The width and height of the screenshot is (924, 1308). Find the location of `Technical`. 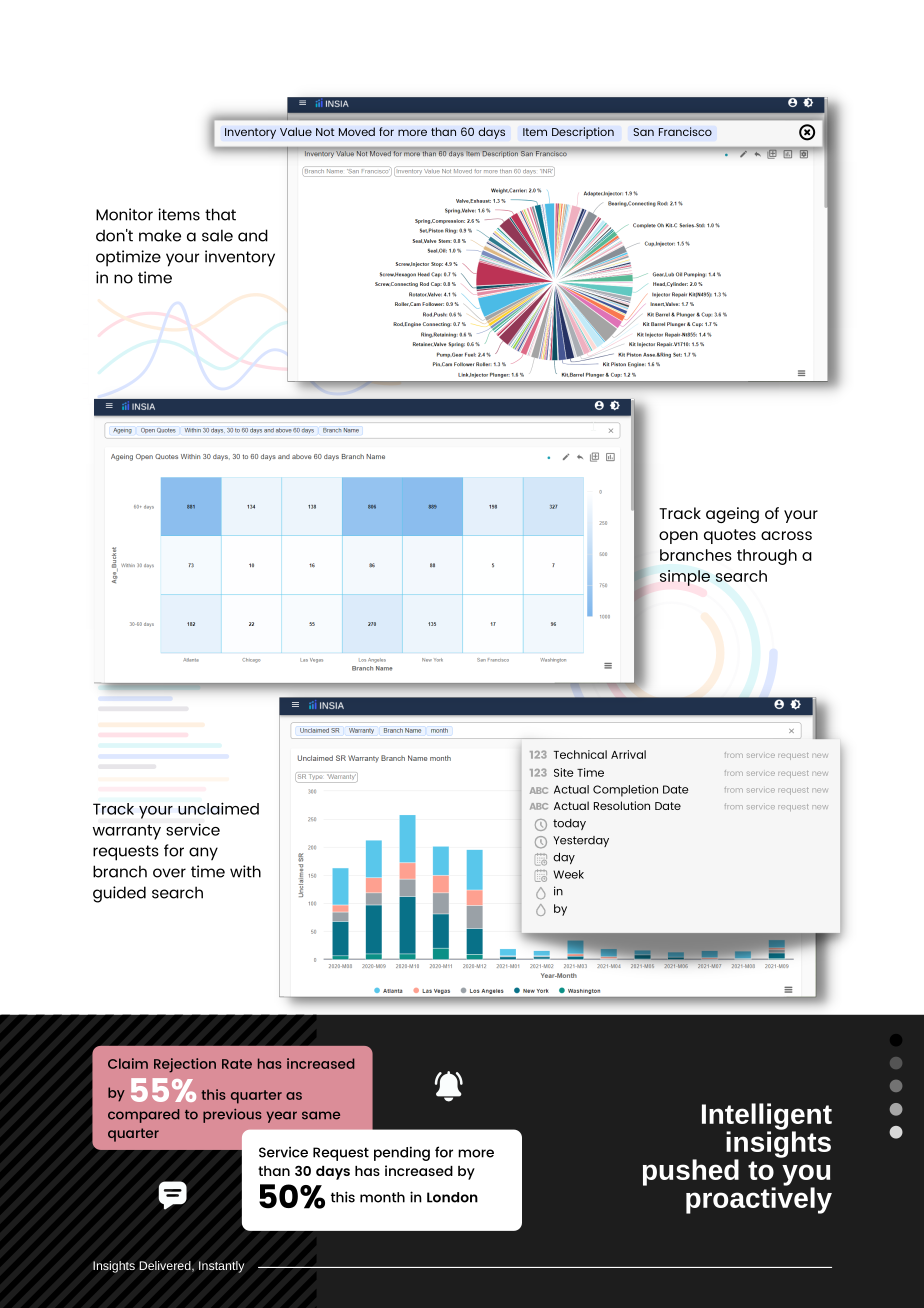

Technical is located at coordinates (580, 754).
